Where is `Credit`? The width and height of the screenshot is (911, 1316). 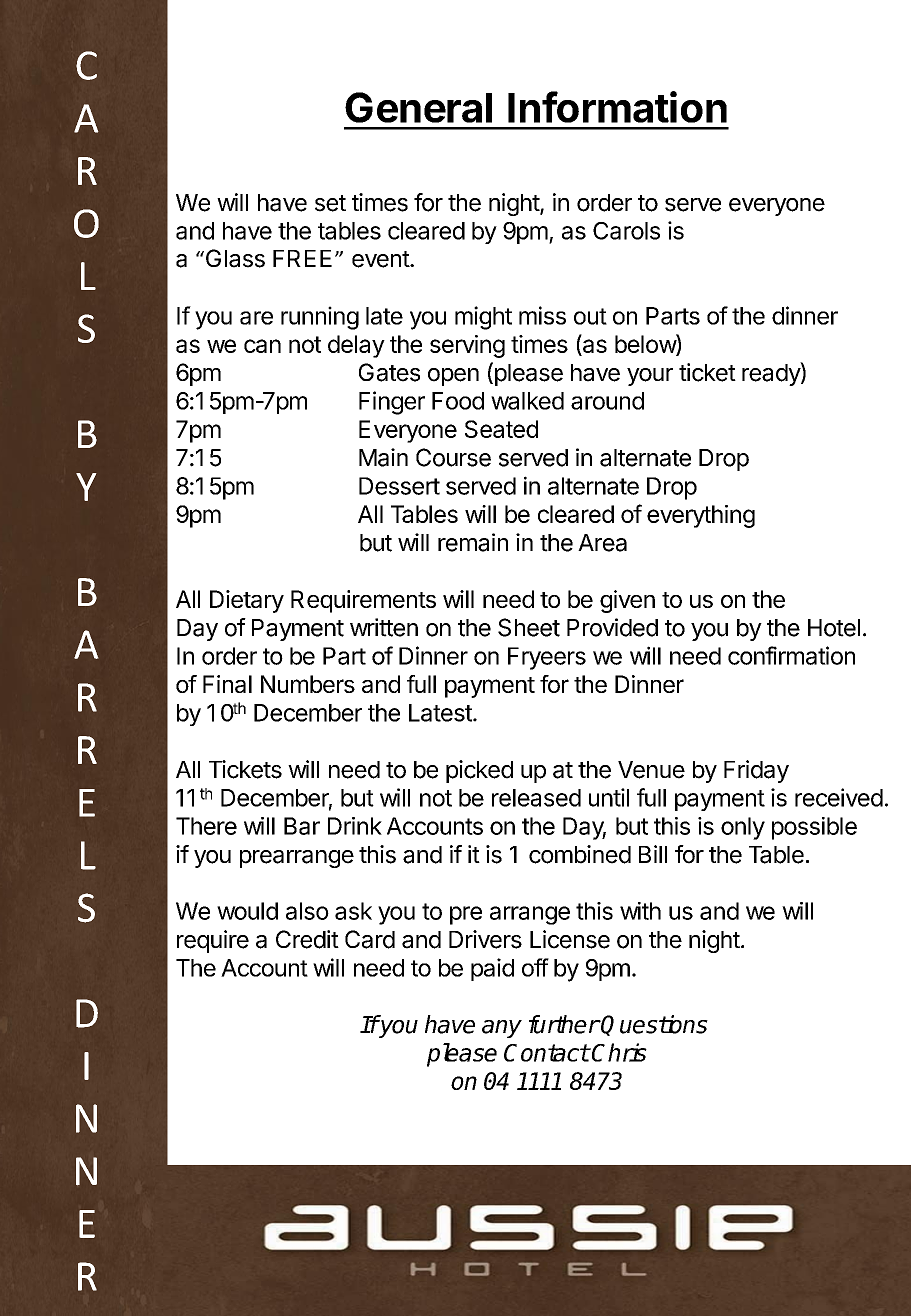
Credit is located at coordinates (307, 939).
